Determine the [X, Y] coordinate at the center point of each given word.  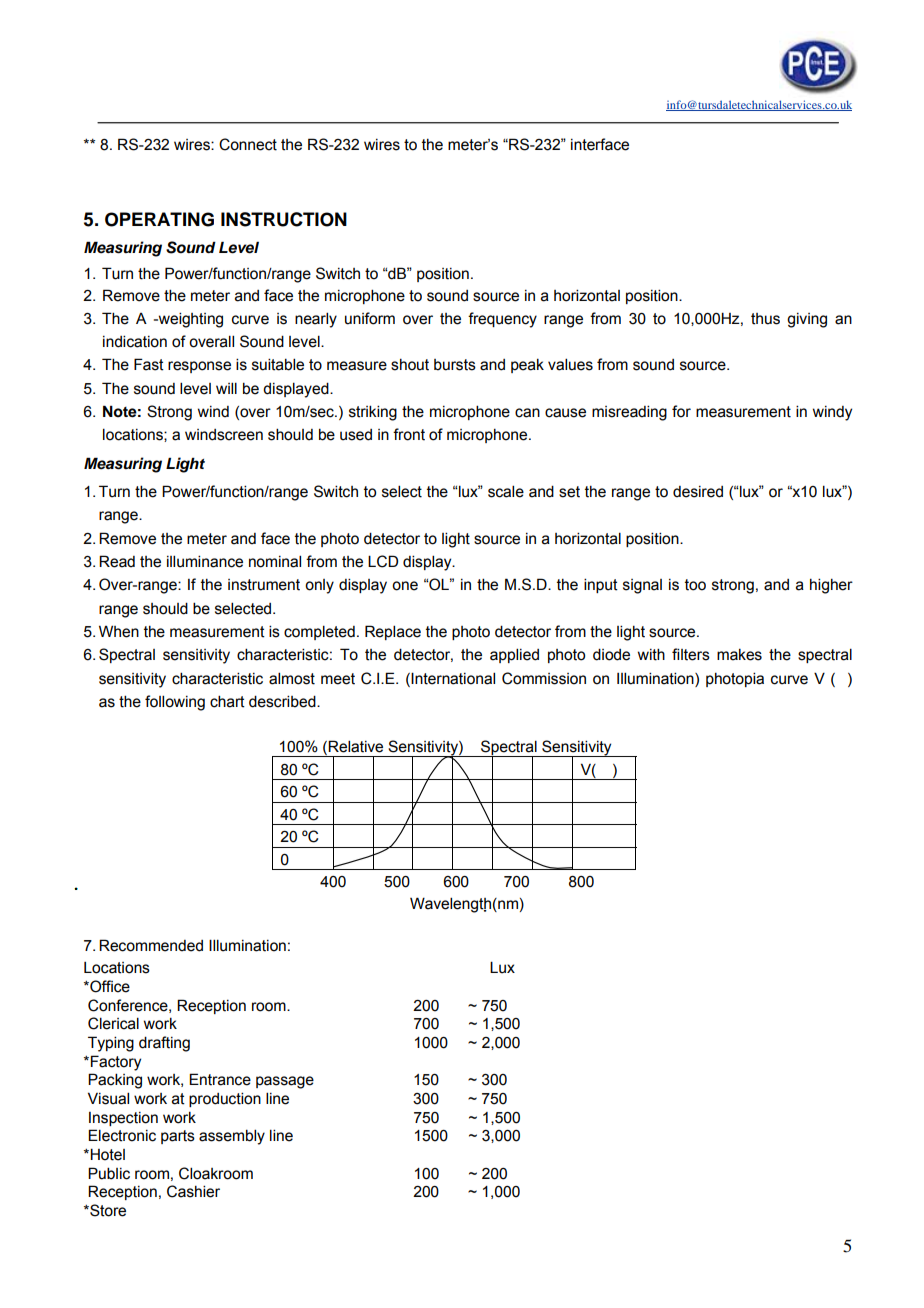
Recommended [151, 945]
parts [178, 1137]
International [453, 678]
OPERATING [159, 219]
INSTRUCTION [284, 219]
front [409, 434]
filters [691, 654]
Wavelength [450, 905]
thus [765, 319]
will [226, 388]
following [175, 703]
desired [698, 492]
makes [739, 655]
